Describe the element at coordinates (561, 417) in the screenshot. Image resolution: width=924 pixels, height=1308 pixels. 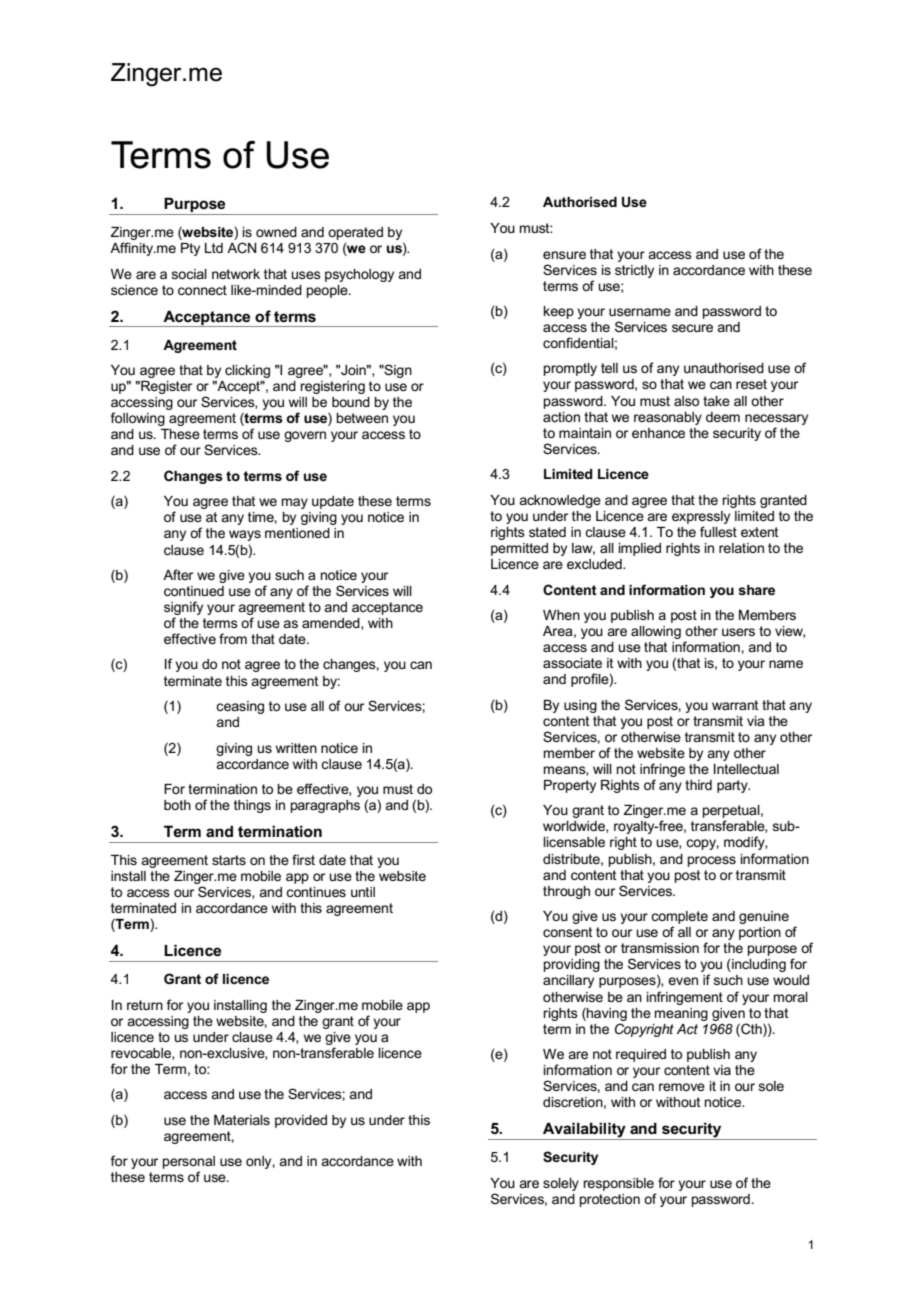
I see `action` at that location.
